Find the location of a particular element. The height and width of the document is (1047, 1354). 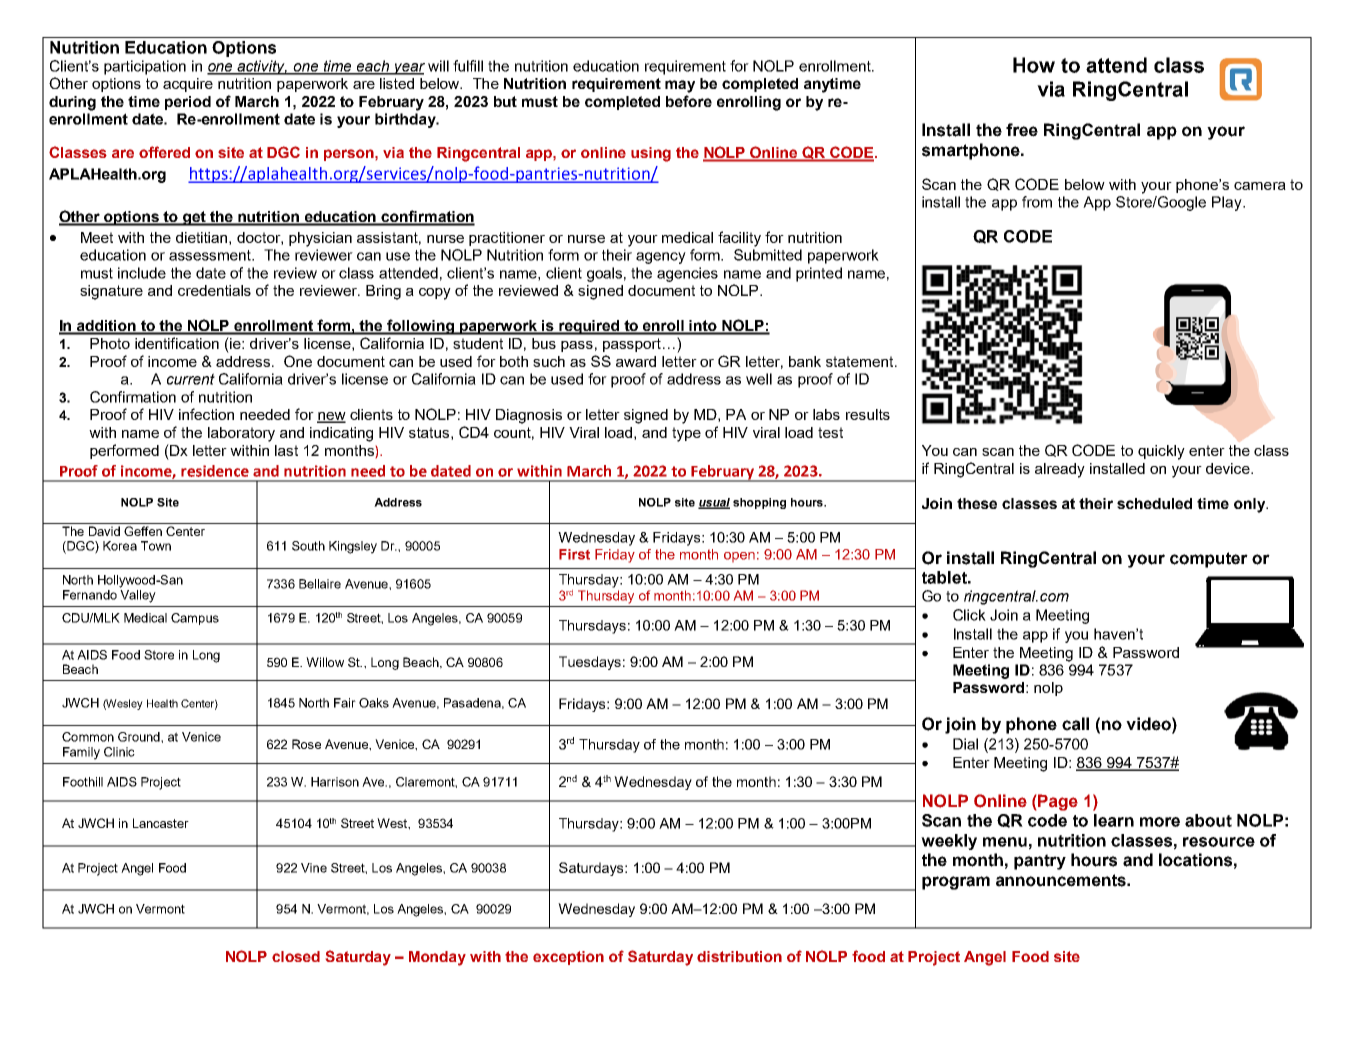

How is located at coordinates (1034, 65).
